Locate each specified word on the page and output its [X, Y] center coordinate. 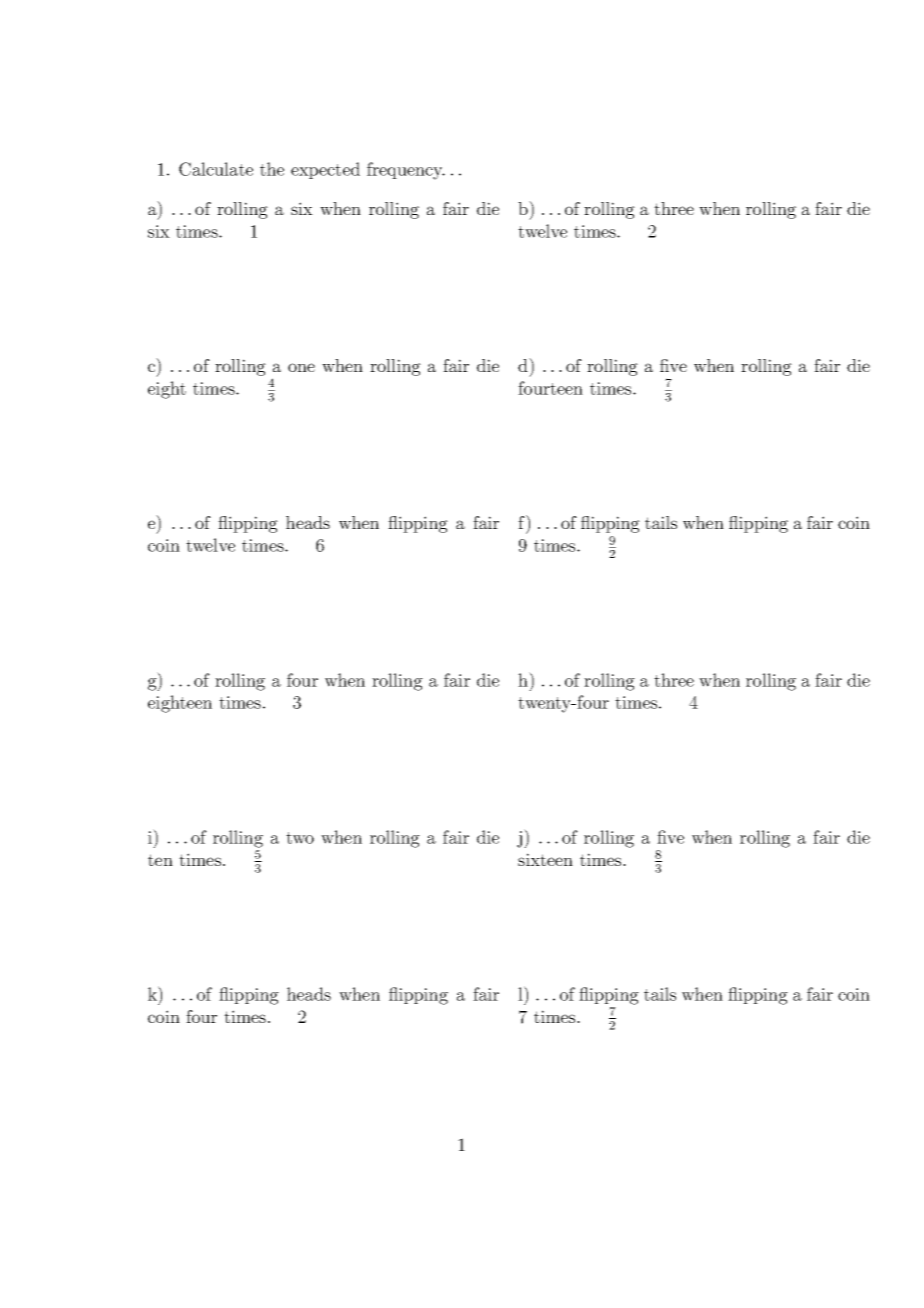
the [272, 169]
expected [325, 170]
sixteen [545, 859]
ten [160, 860]
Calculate [216, 169]
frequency [406, 171]
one [301, 367]
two [300, 838]
